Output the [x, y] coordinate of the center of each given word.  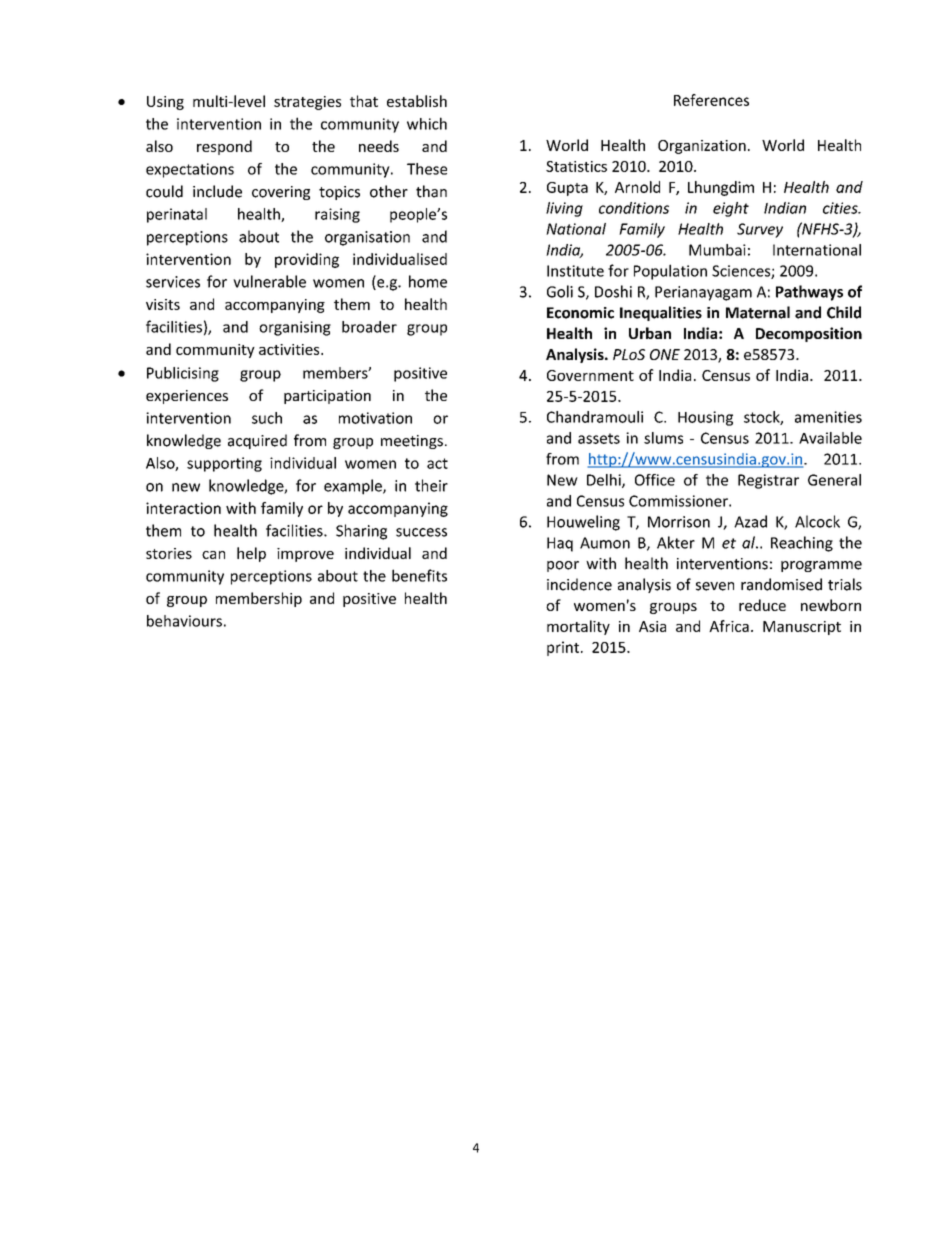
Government [590, 375]
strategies [307, 103]
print [563, 648]
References [711, 100]
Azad [750, 521]
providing [307, 260]
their [431, 485]
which [427, 123]
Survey [760, 230]
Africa [729, 626]
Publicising [183, 374]
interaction [183, 508]
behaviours [184, 621]
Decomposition [809, 334]
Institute [575, 271]
